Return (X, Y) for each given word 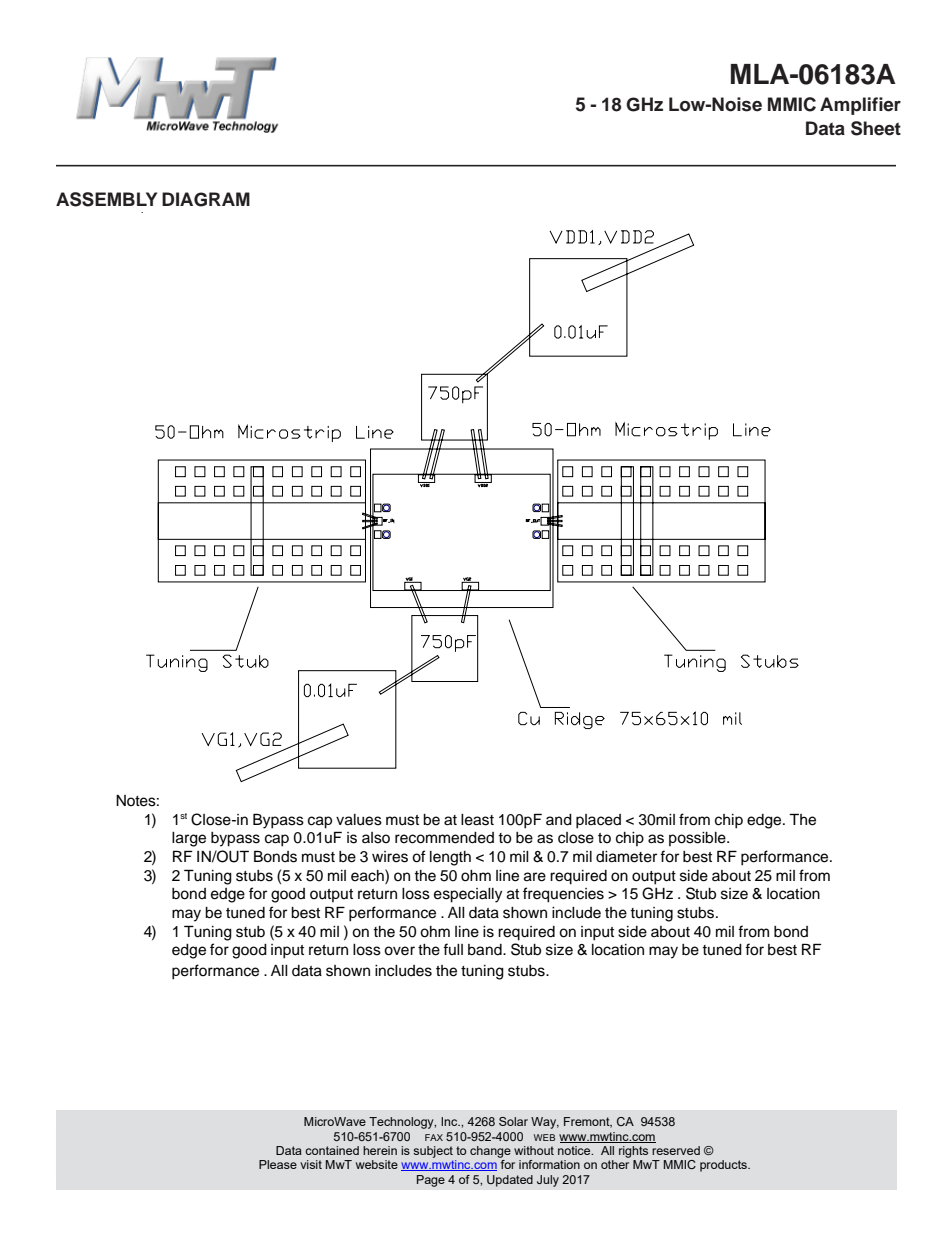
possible (698, 839)
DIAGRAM (206, 199)
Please (278, 1164)
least (477, 820)
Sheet (876, 128)
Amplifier (860, 106)
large (189, 839)
